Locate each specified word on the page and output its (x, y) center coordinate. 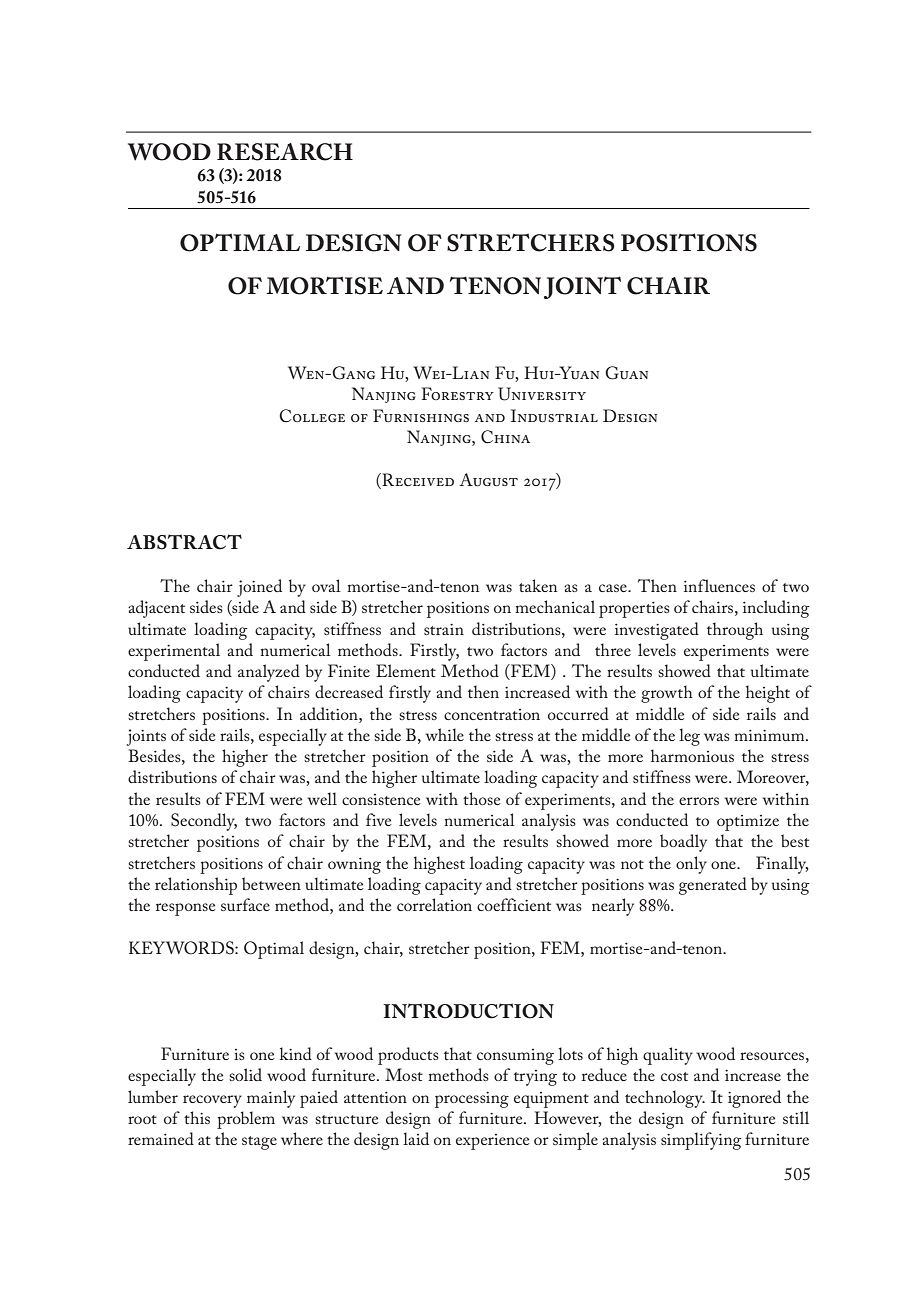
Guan (626, 373)
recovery (212, 1101)
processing (472, 1100)
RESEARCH (285, 152)
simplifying (701, 1141)
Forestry (458, 393)
